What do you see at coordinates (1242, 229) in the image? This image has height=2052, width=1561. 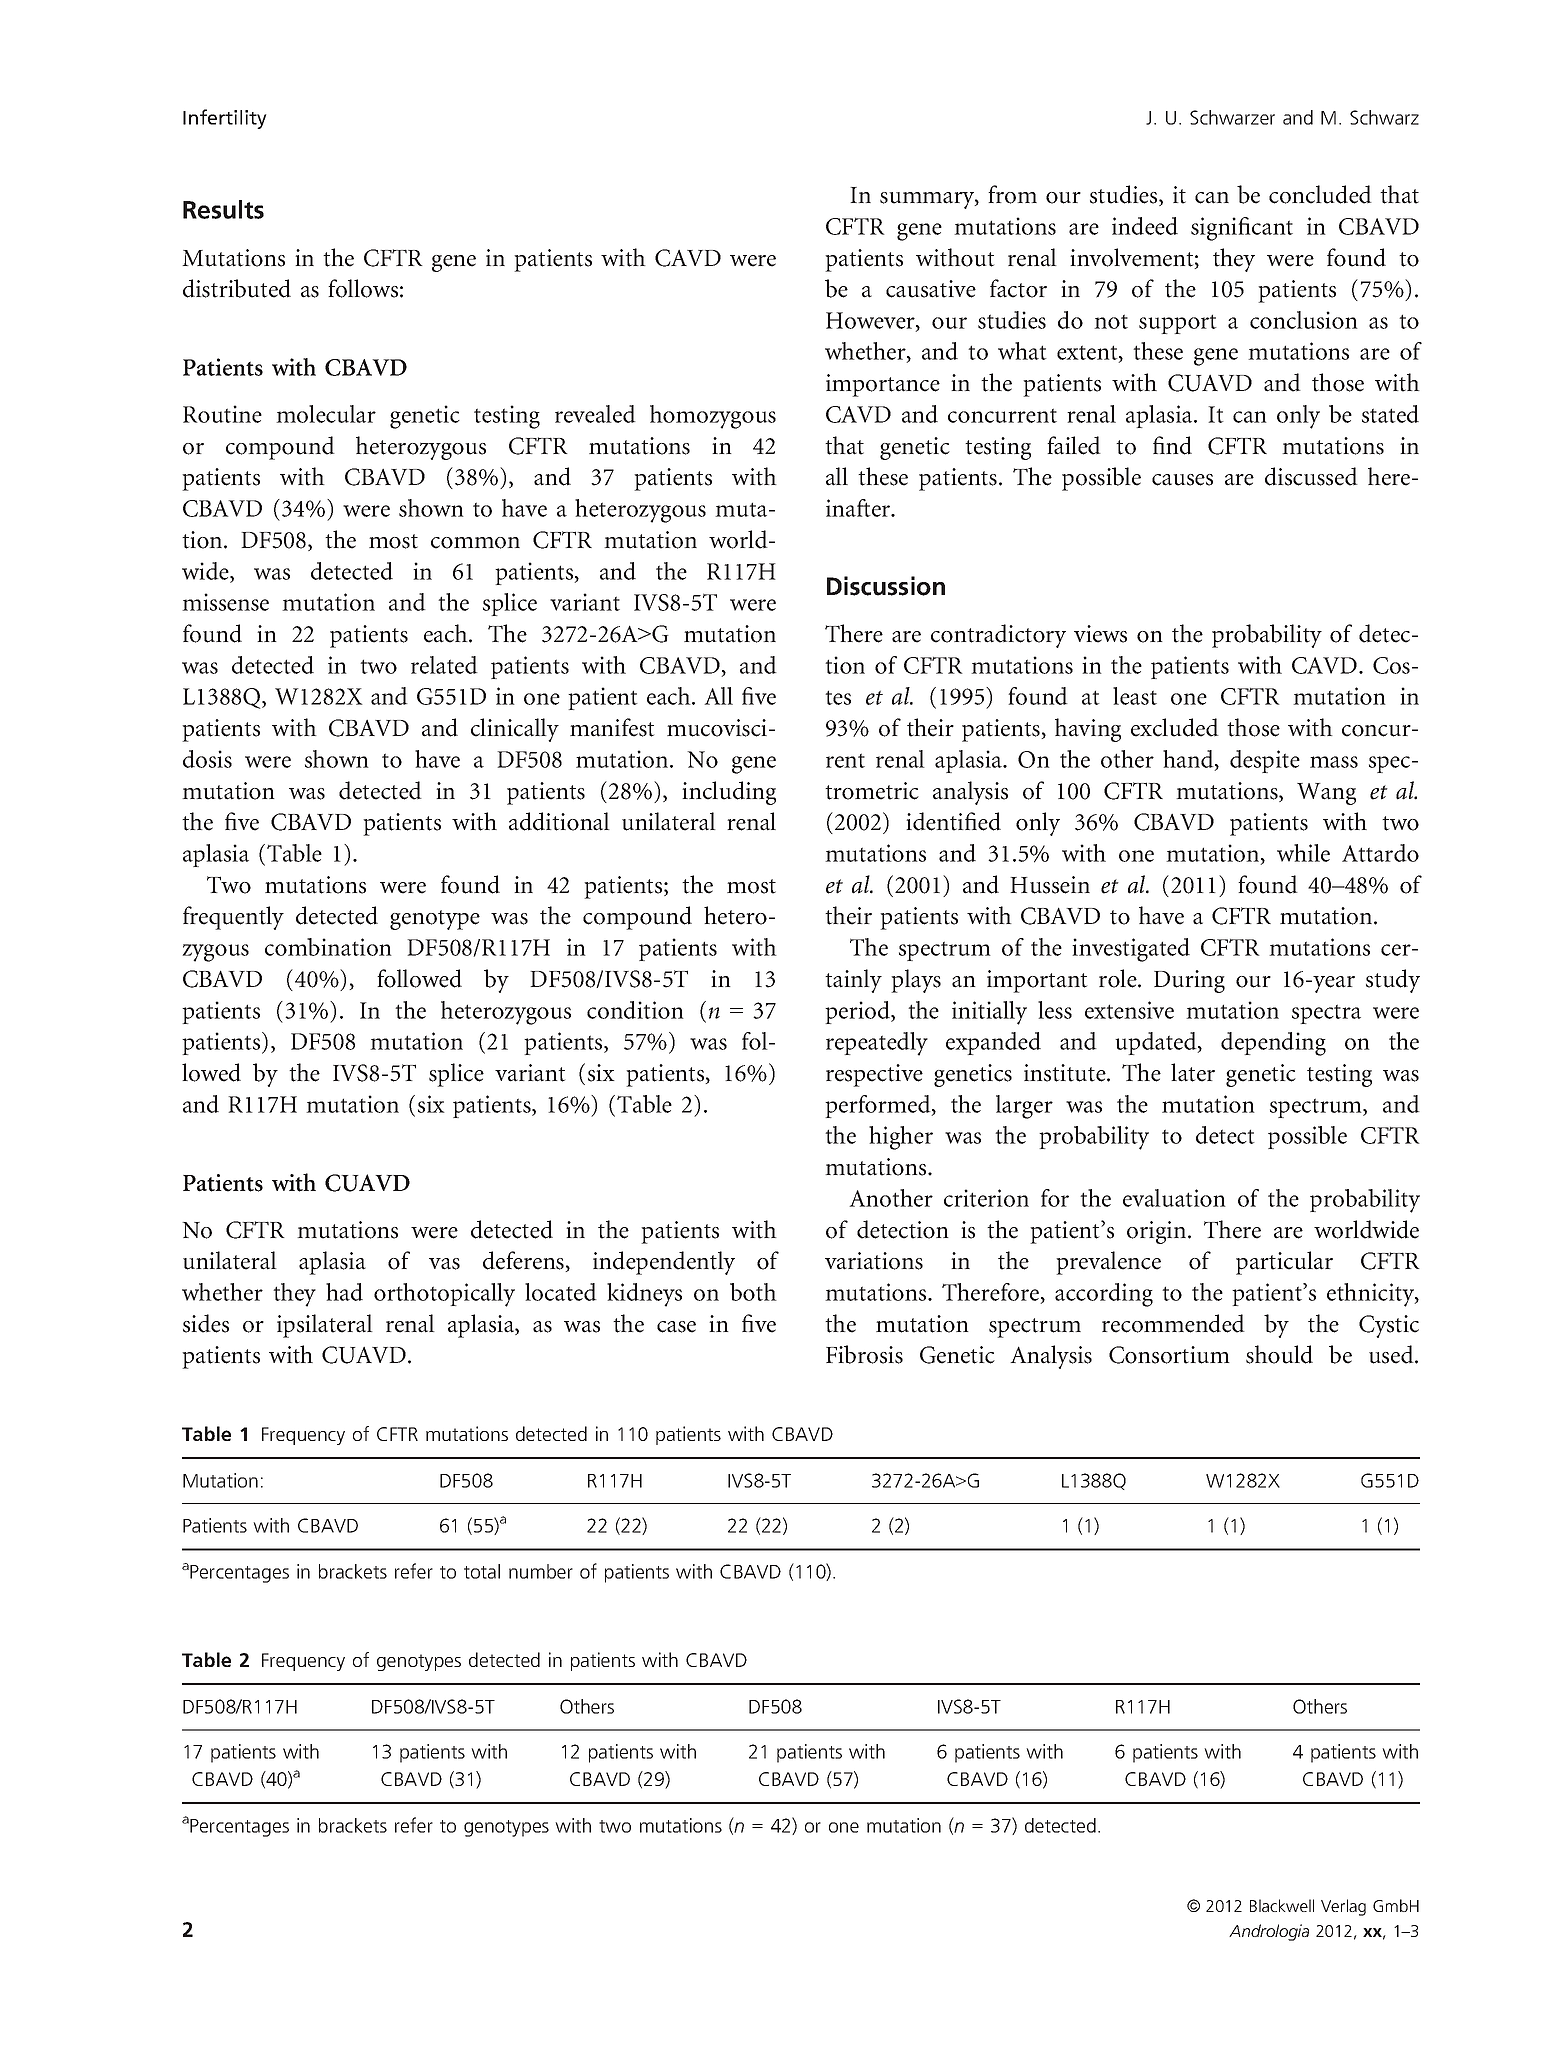 I see `significant` at bounding box center [1242, 229].
